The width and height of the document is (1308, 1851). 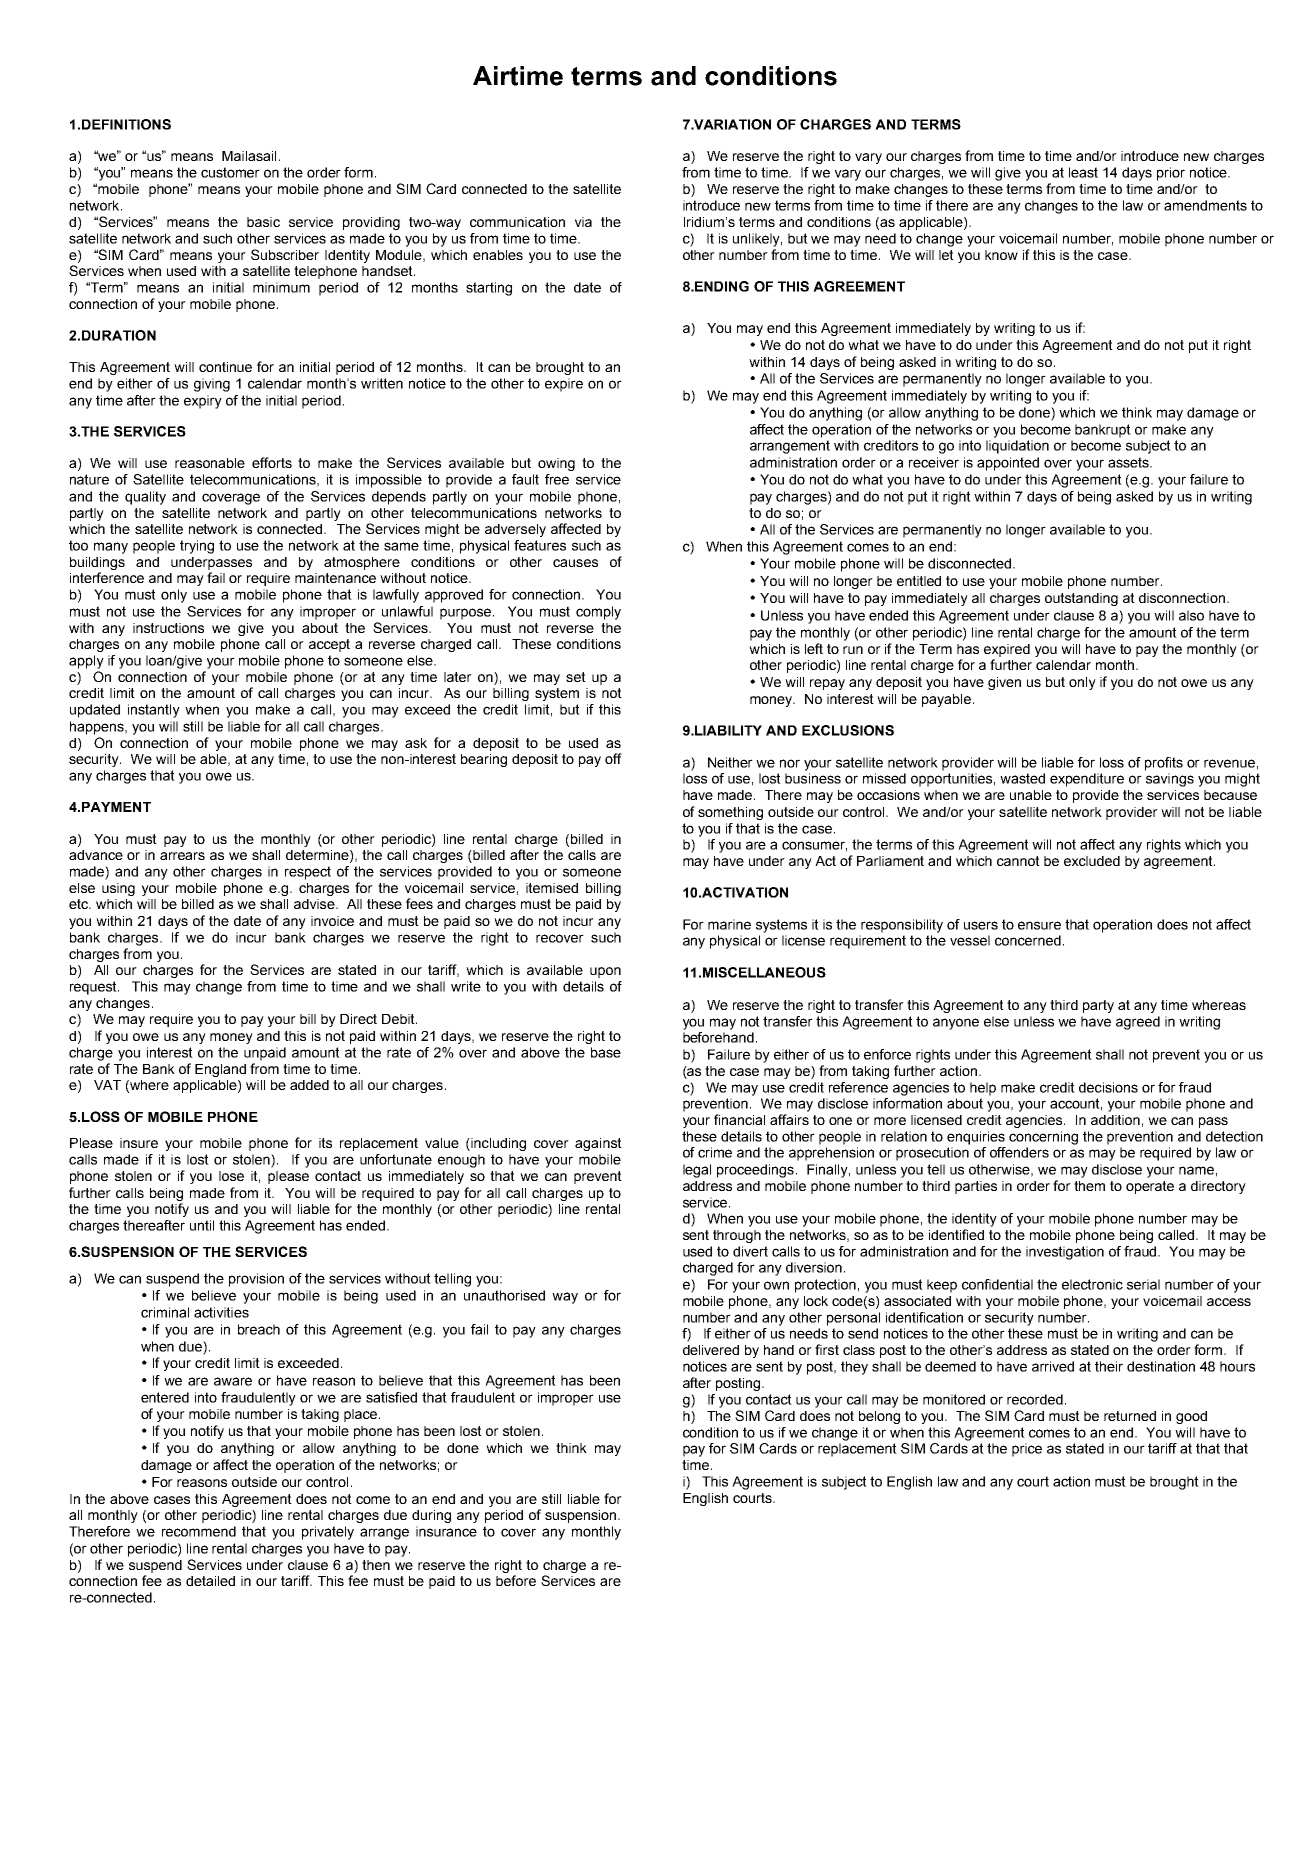 What do you see at coordinates (583, 222) in the document?
I see `via` at bounding box center [583, 222].
